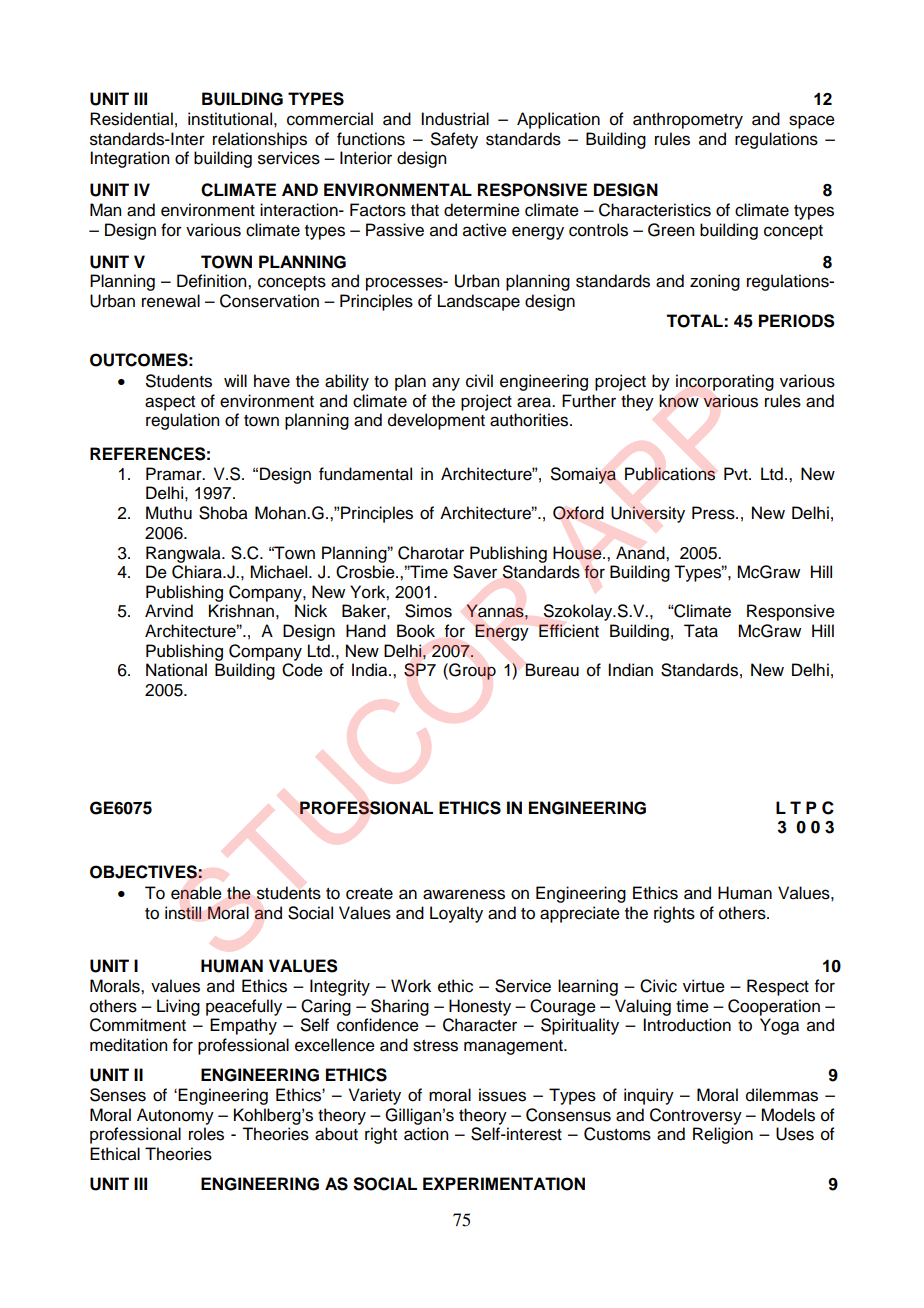 The height and width of the document is (1308, 924). Describe the element at coordinates (812, 122) in the document. I see `space` at that location.
